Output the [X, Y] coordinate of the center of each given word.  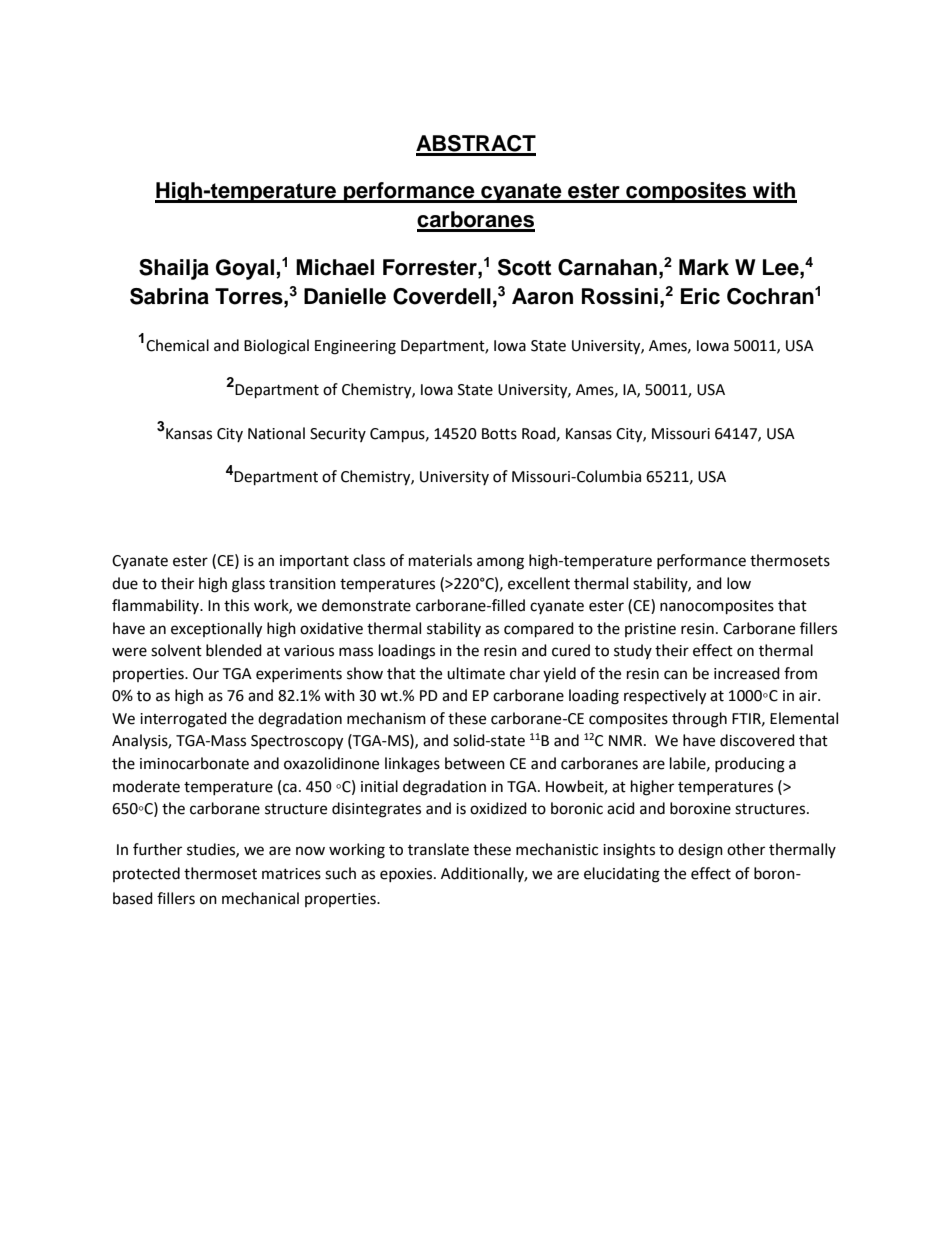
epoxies [407, 875]
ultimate [476, 673]
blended [234, 650]
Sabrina [169, 296]
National [276, 433]
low [739, 583]
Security [338, 435]
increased [747, 673]
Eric [700, 296]
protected [146, 874]
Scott [524, 267]
